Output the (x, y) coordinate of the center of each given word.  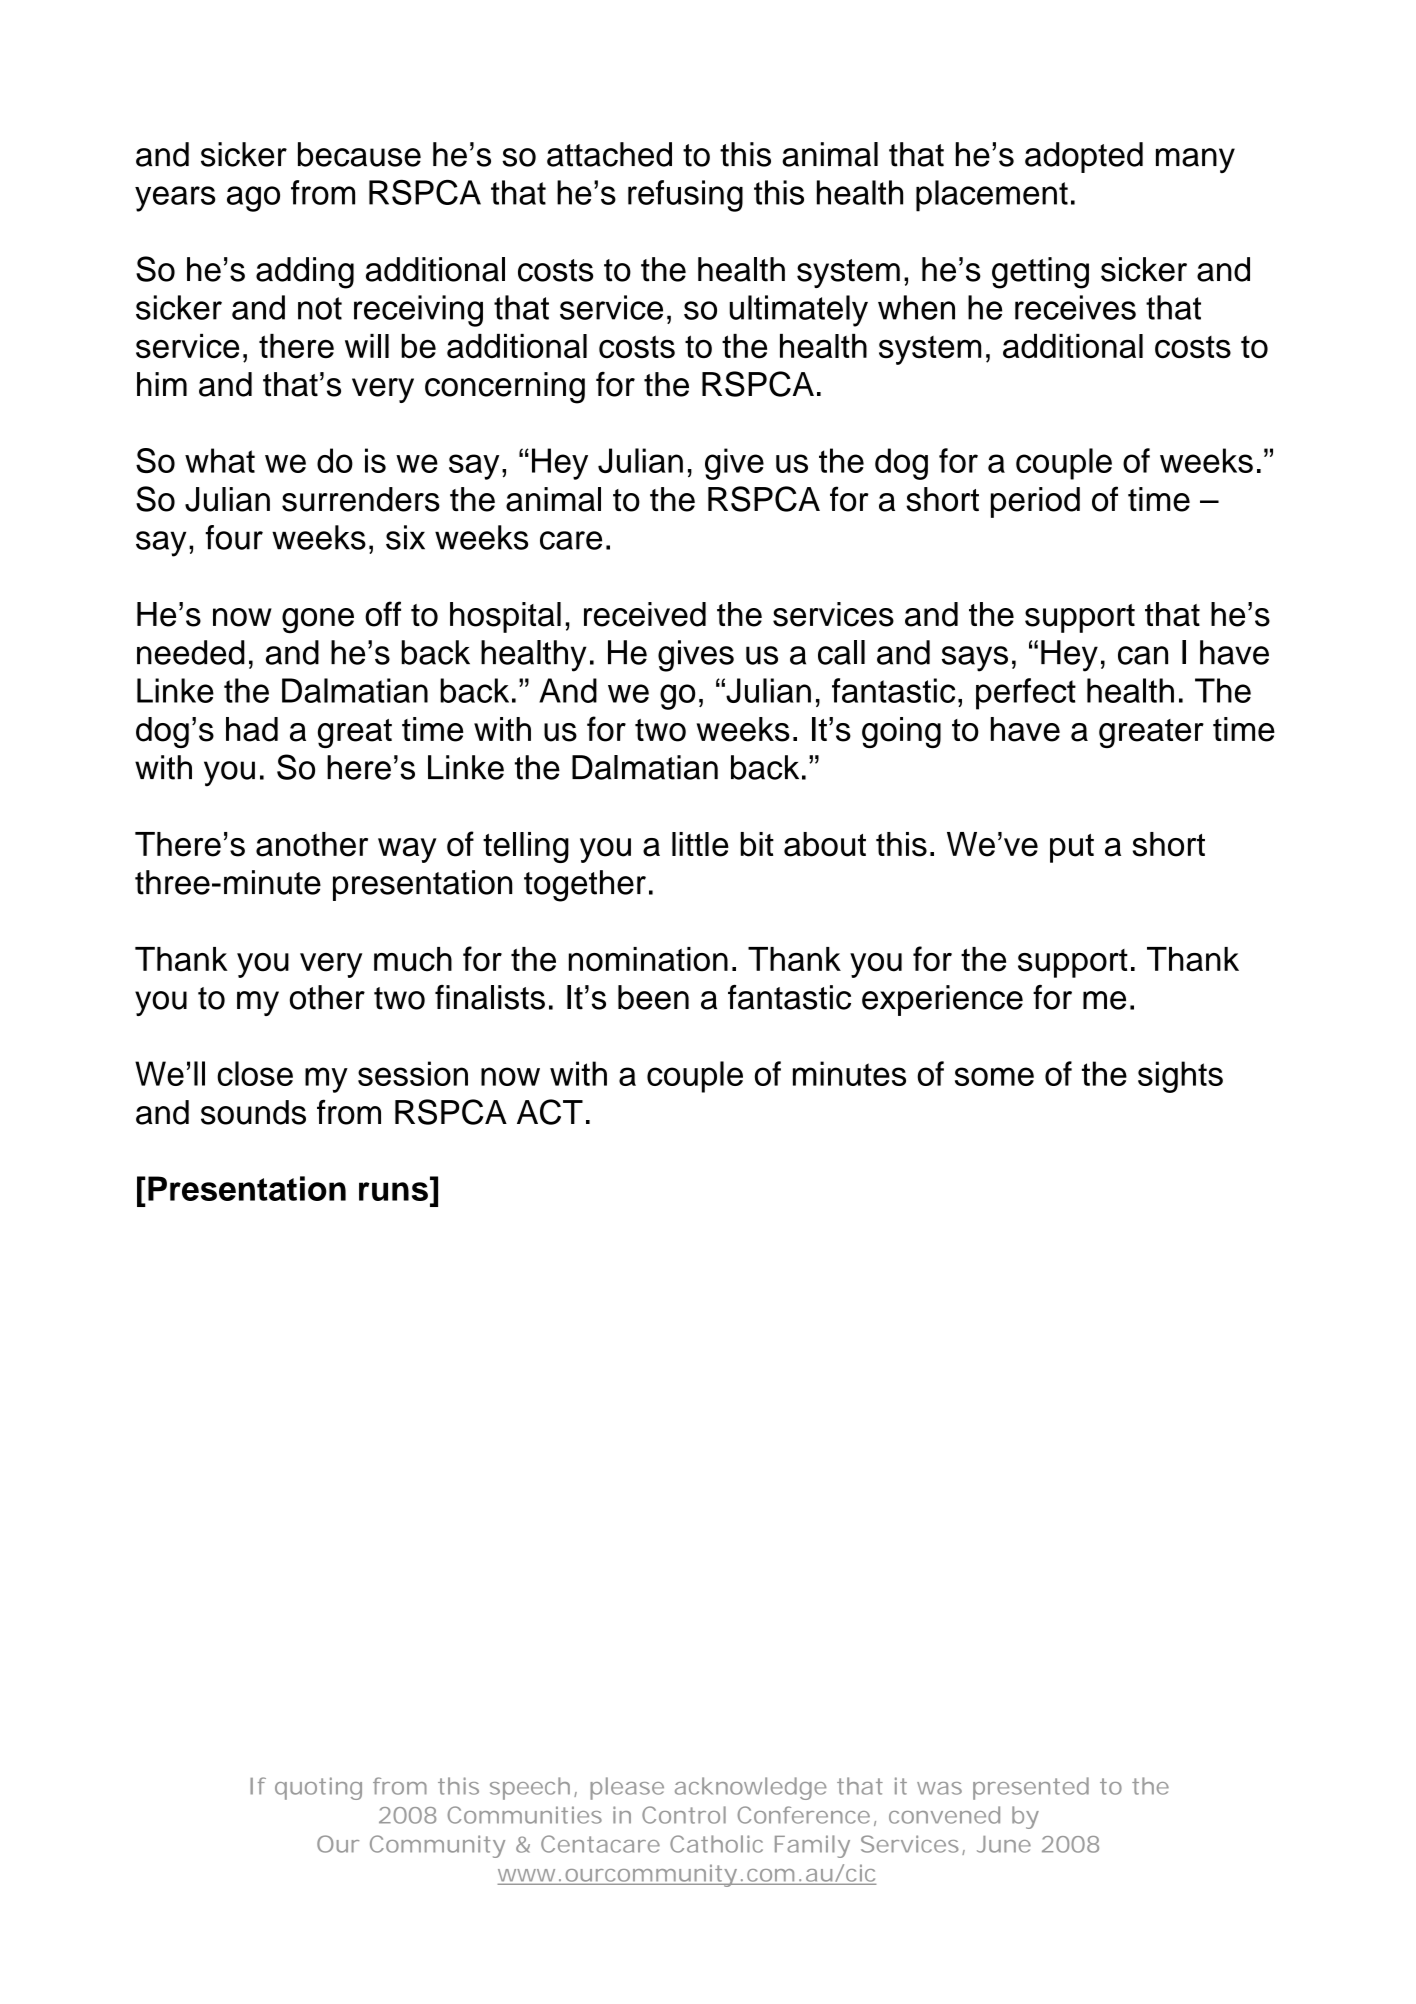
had (252, 729)
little (700, 844)
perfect (1026, 694)
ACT (550, 1112)
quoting (318, 1788)
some (994, 1076)
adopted (1084, 157)
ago (253, 199)
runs (393, 1191)
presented (1031, 1788)
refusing (685, 196)
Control (684, 1815)
